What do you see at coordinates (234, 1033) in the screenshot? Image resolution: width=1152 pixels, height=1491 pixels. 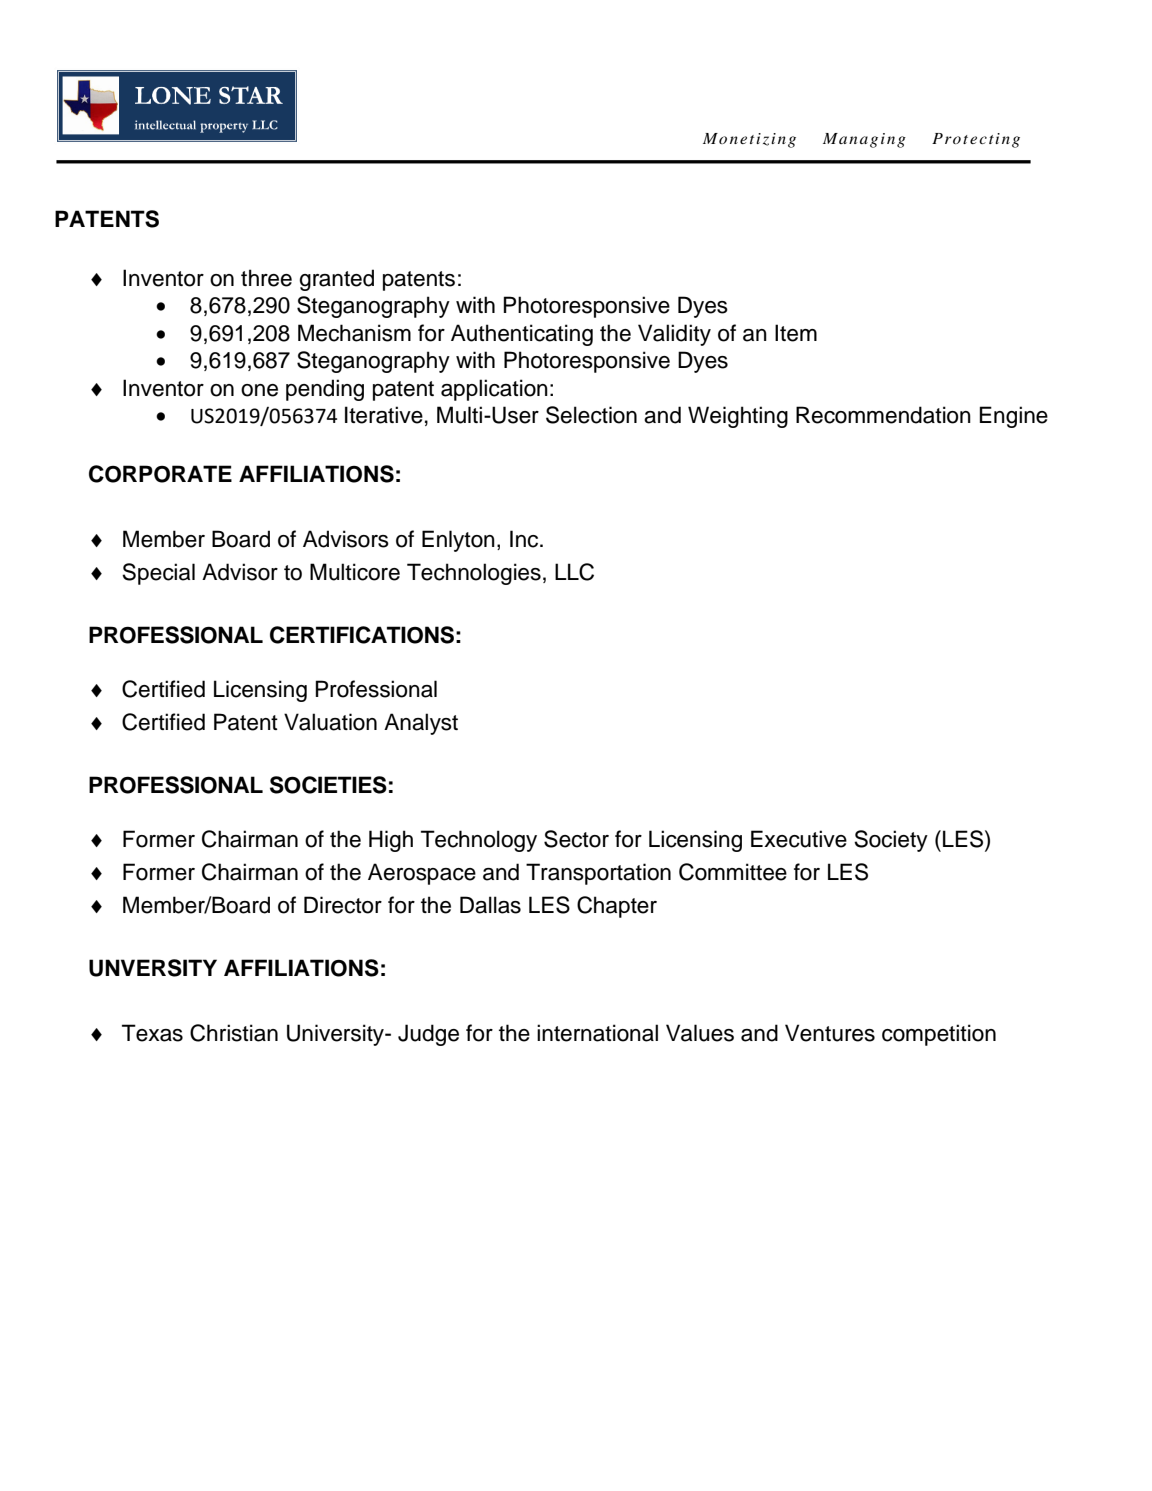 I see `Christian` at bounding box center [234, 1033].
